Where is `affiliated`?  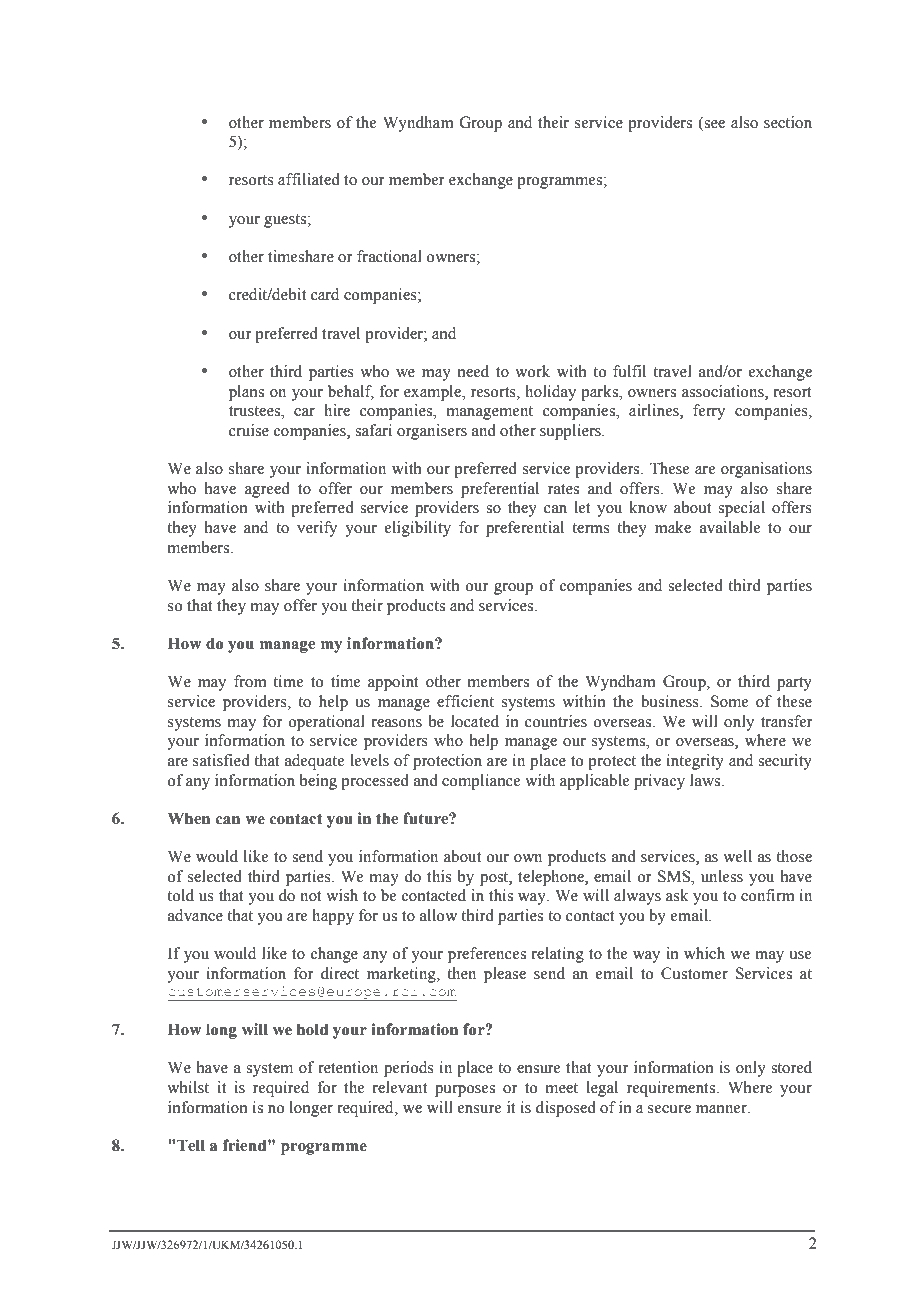
affiliated is located at coordinates (309, 179).
